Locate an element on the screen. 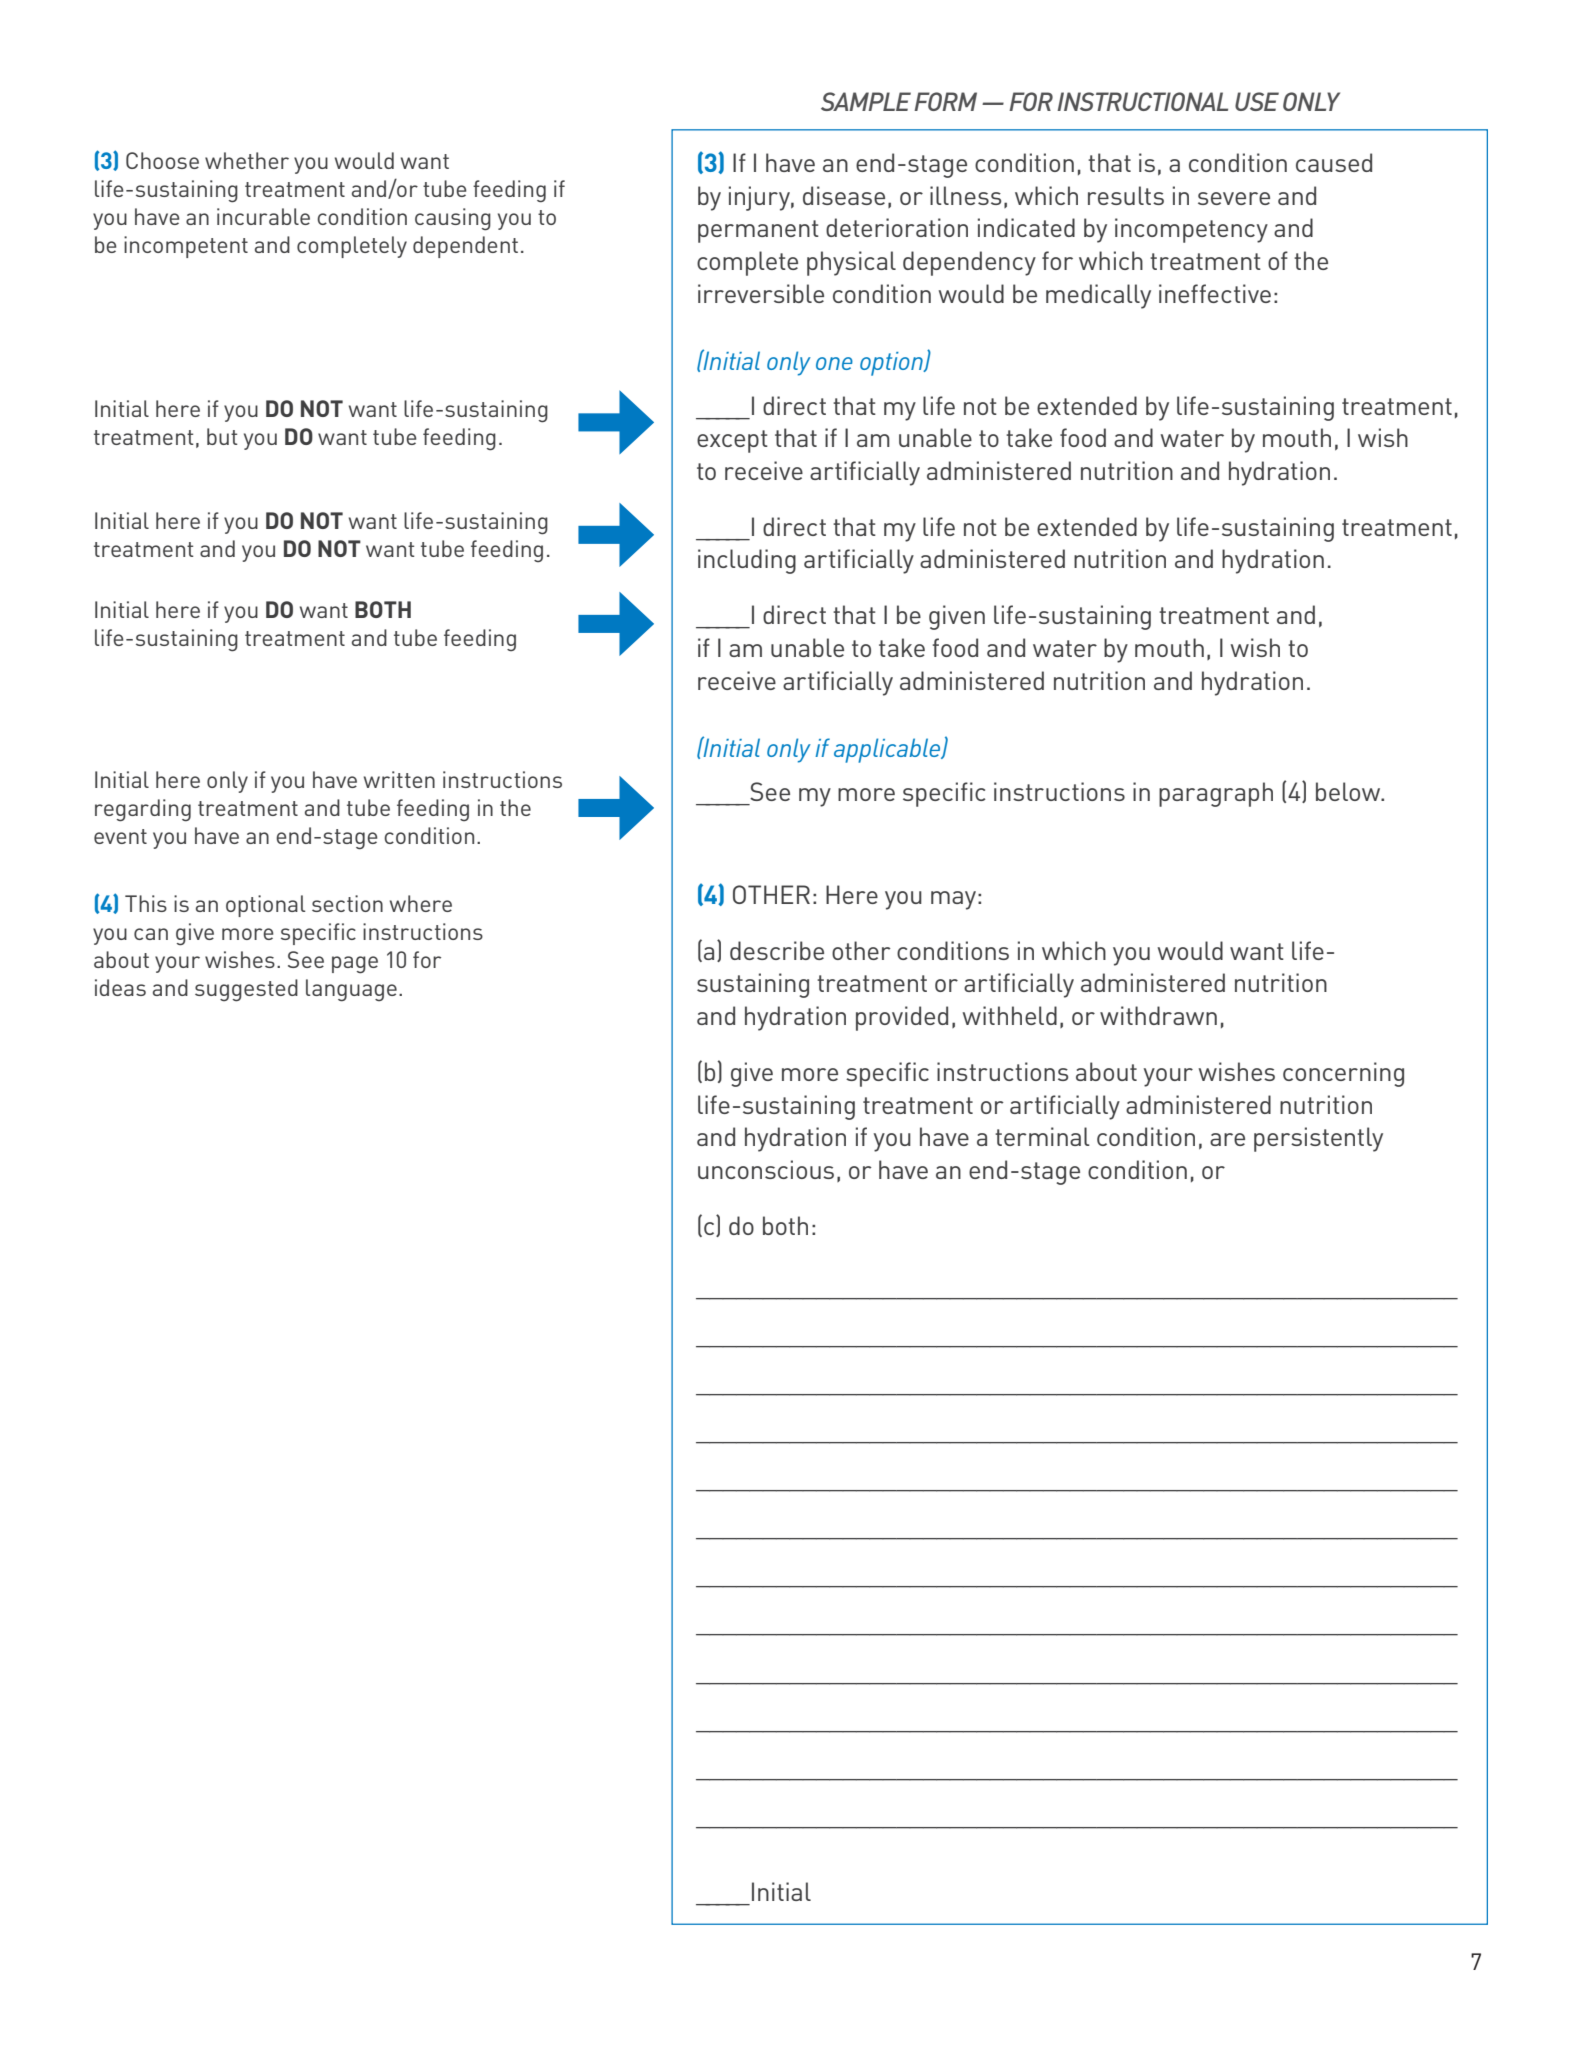 This screenshot has width=1581, height=2046. paragraph is located at coordinates (1216, 794).
